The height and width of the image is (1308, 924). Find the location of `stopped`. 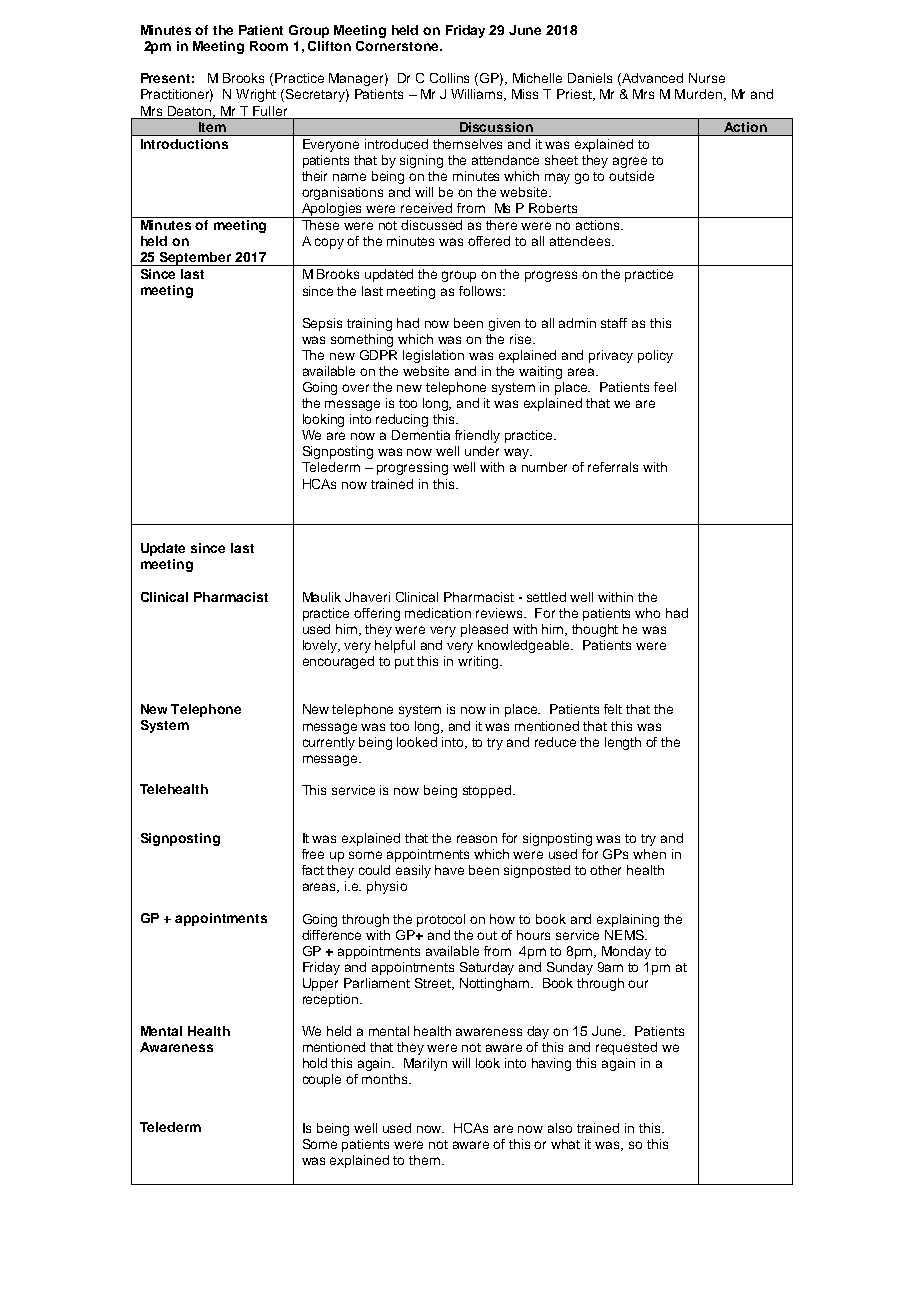

stopped is located at coordinates (487, 791).
